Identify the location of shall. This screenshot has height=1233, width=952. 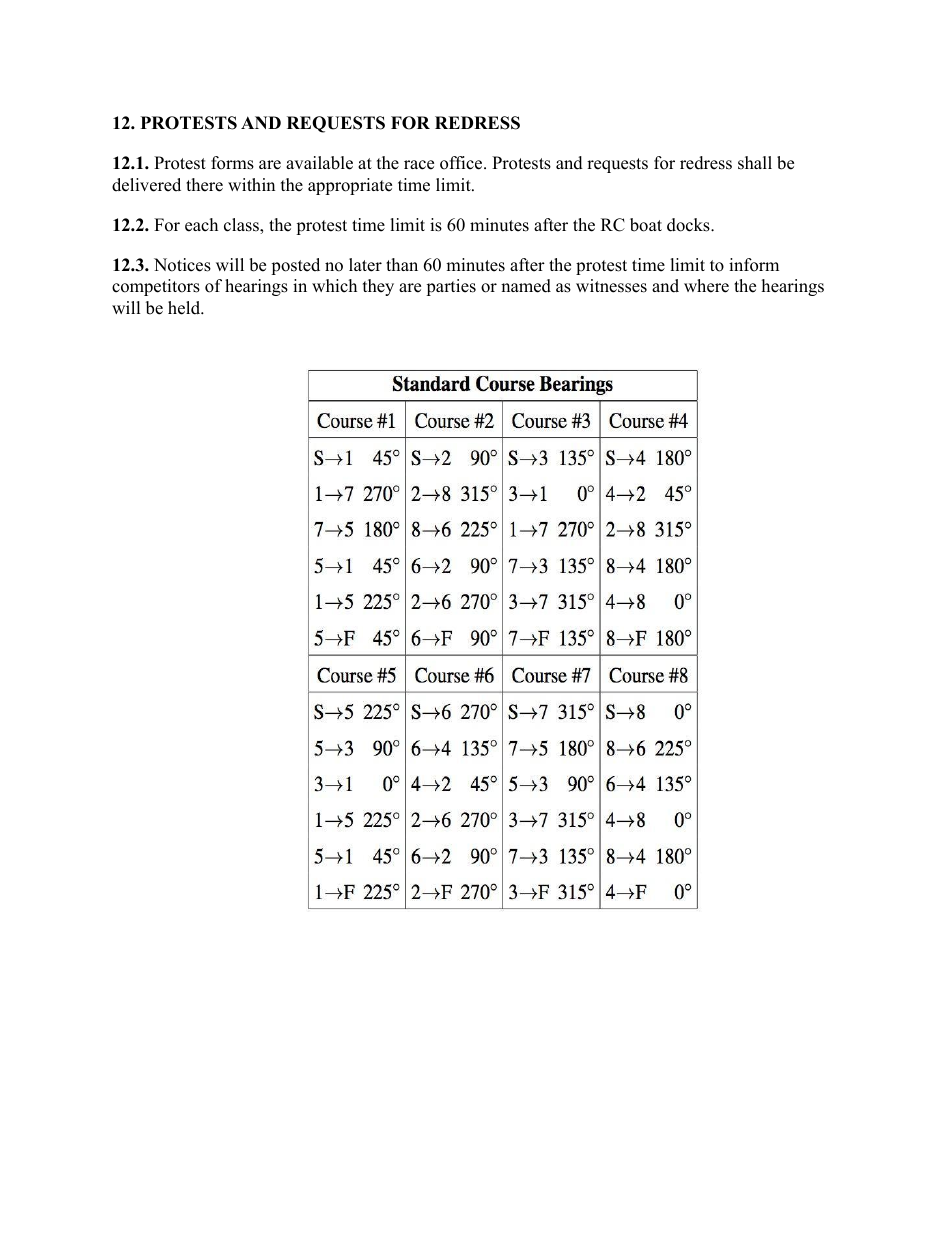
(755, 163).
